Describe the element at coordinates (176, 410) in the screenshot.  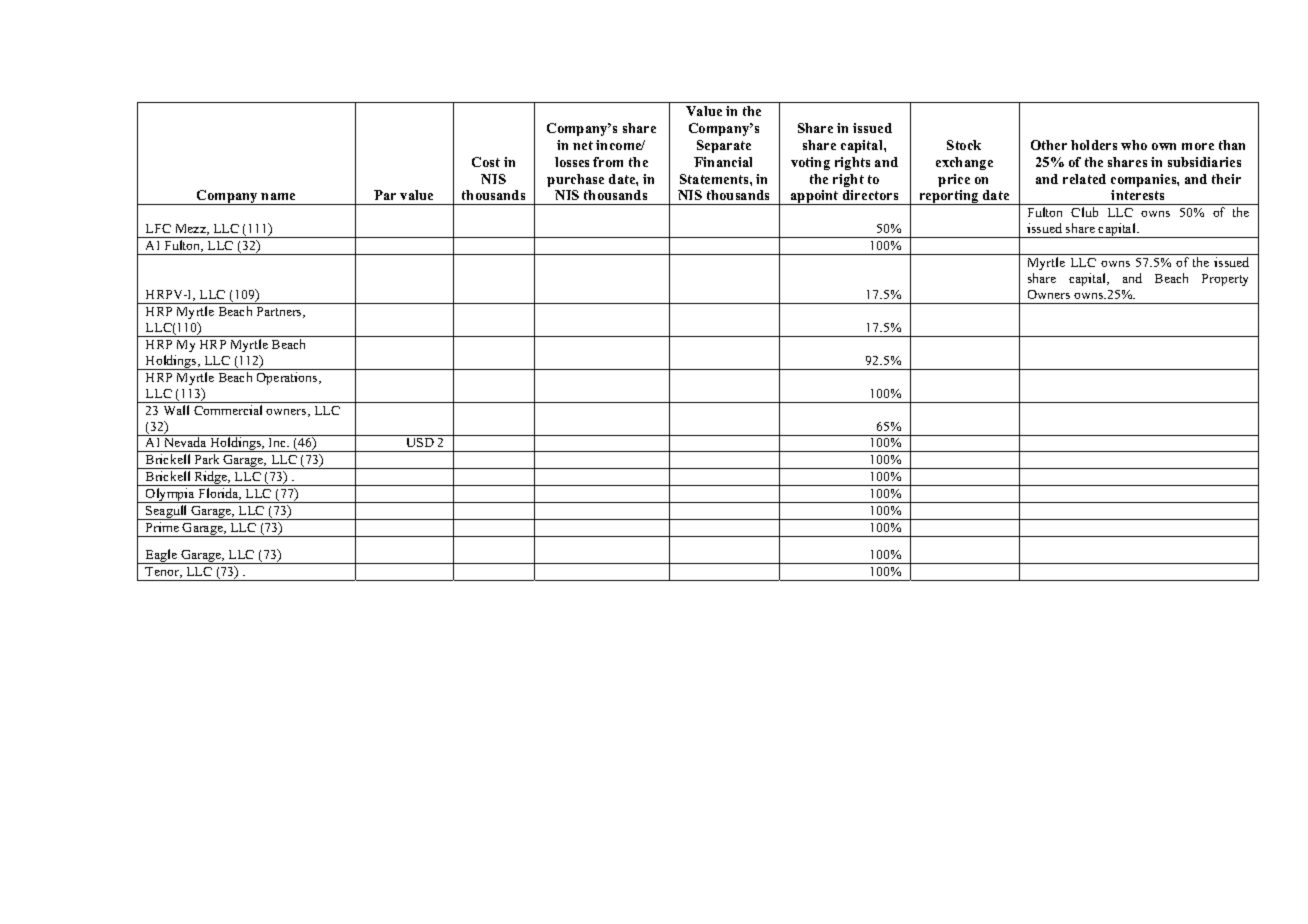
I see `Wall` at that location.
